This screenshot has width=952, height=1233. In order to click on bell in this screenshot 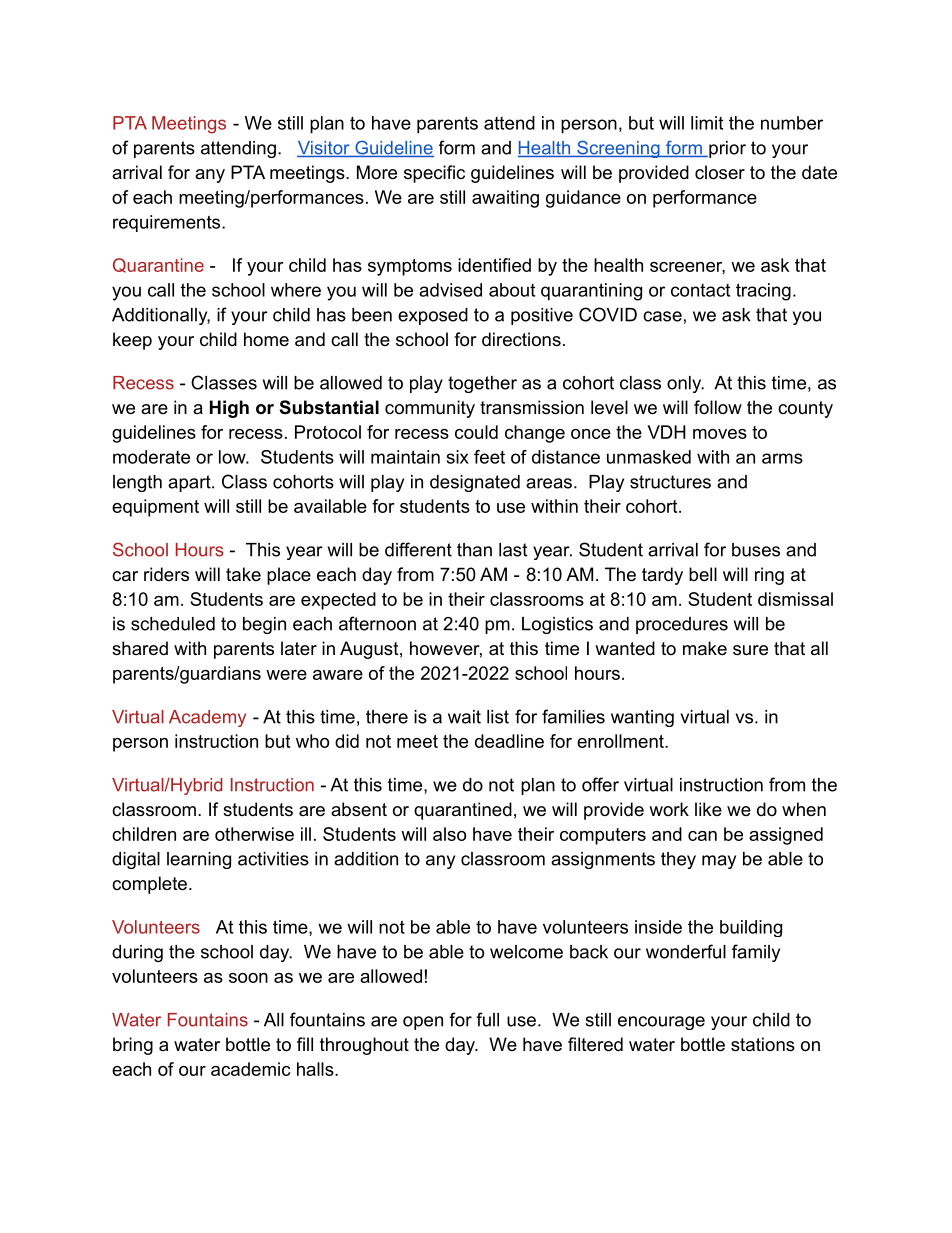, I will do `click(703, 574)`.
